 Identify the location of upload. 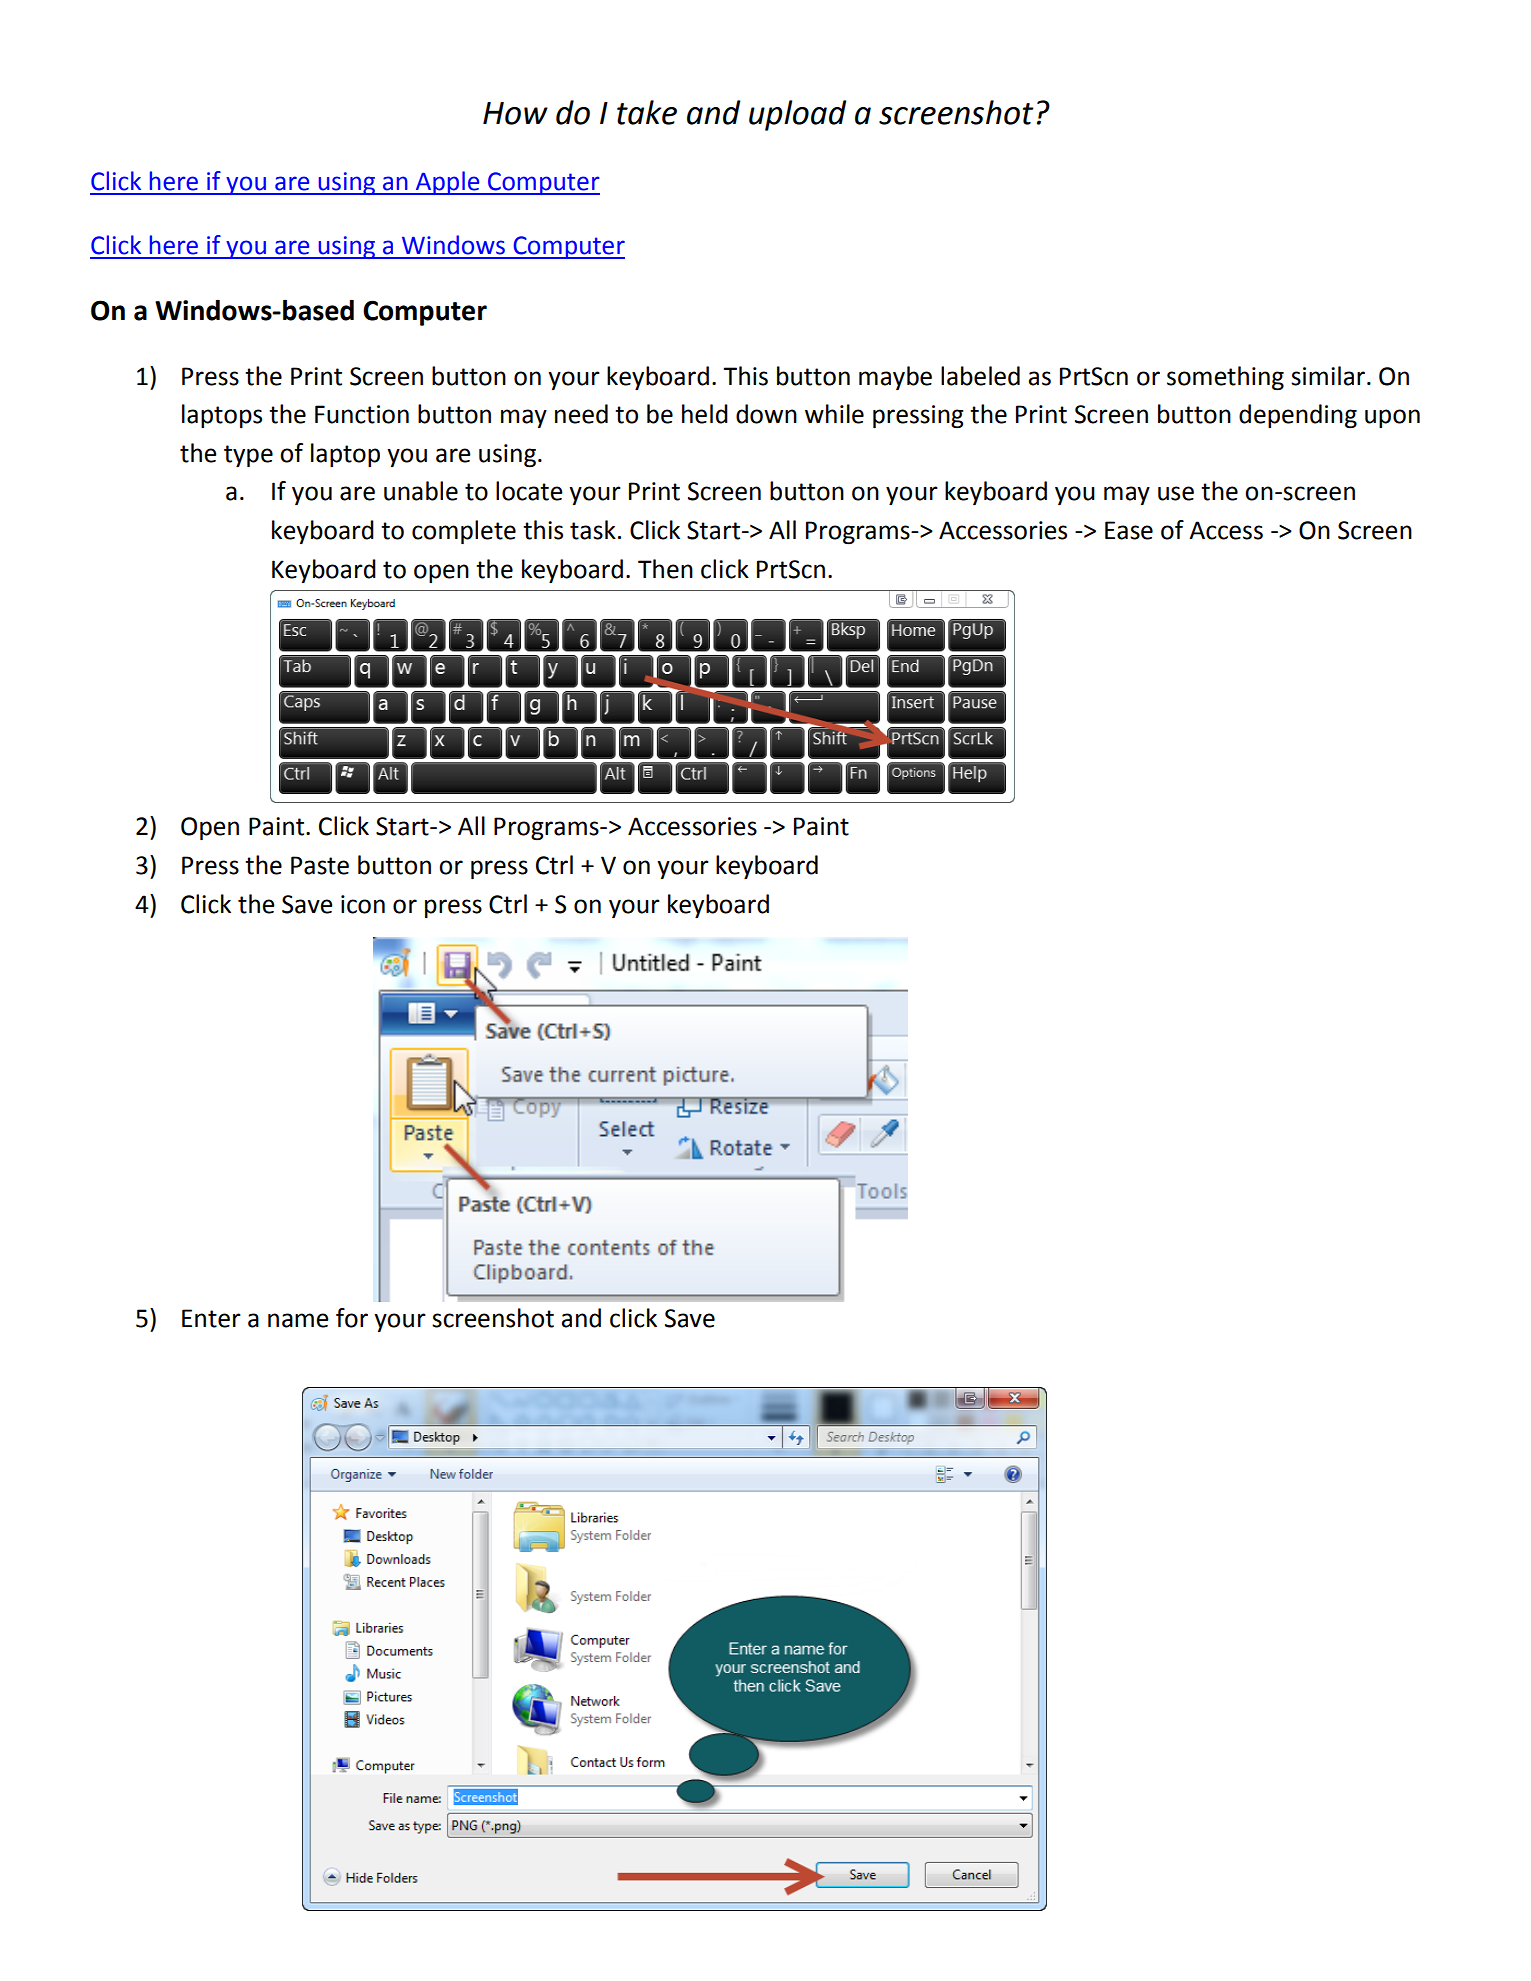
(797, 115).
